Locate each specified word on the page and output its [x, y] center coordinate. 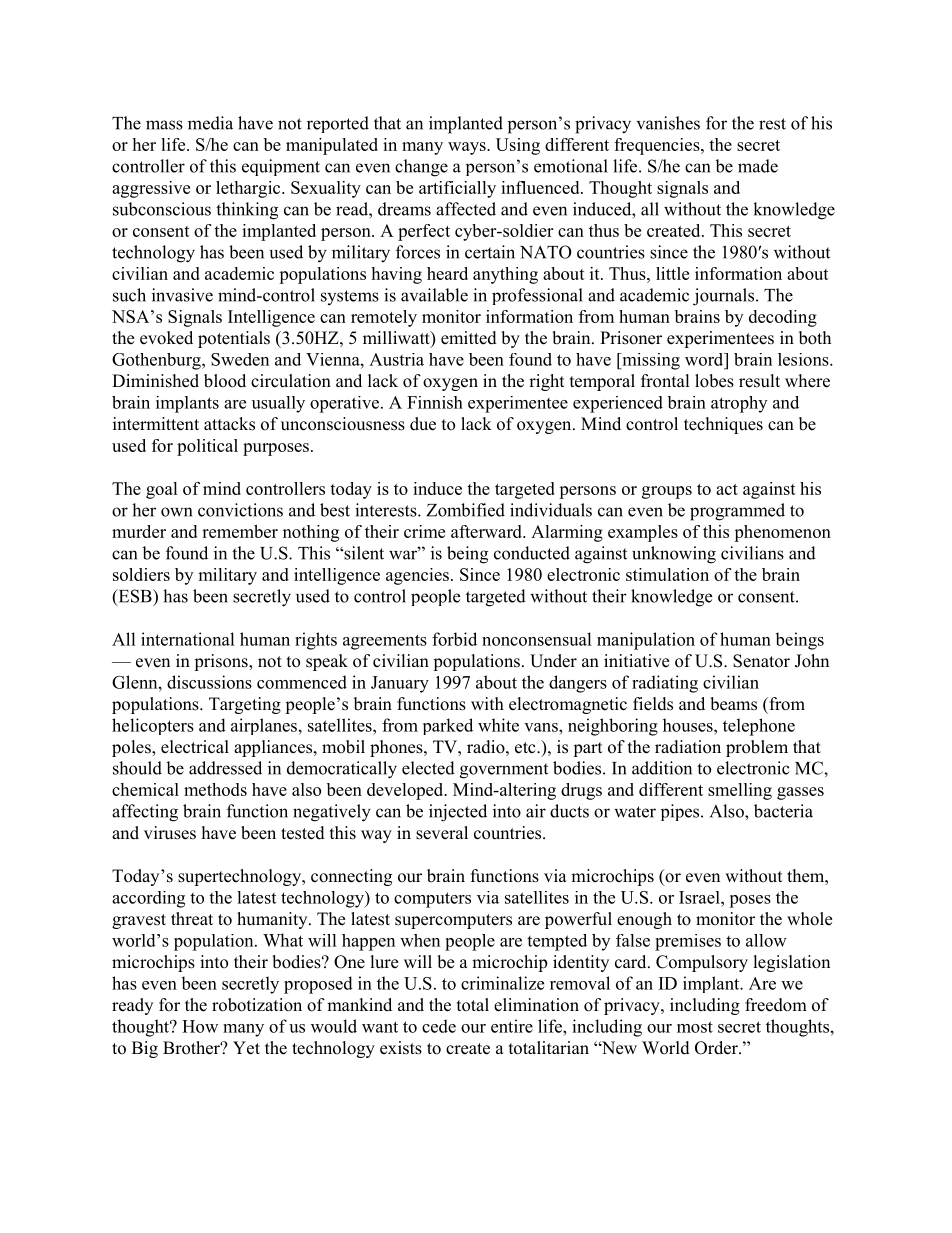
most [695, 1027]
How [200, 1026]
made [758, 166]
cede [439, 1026]
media [210, 123]
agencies [417, 576]
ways [468, 148]
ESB [135, 597]
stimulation [667, 574]
